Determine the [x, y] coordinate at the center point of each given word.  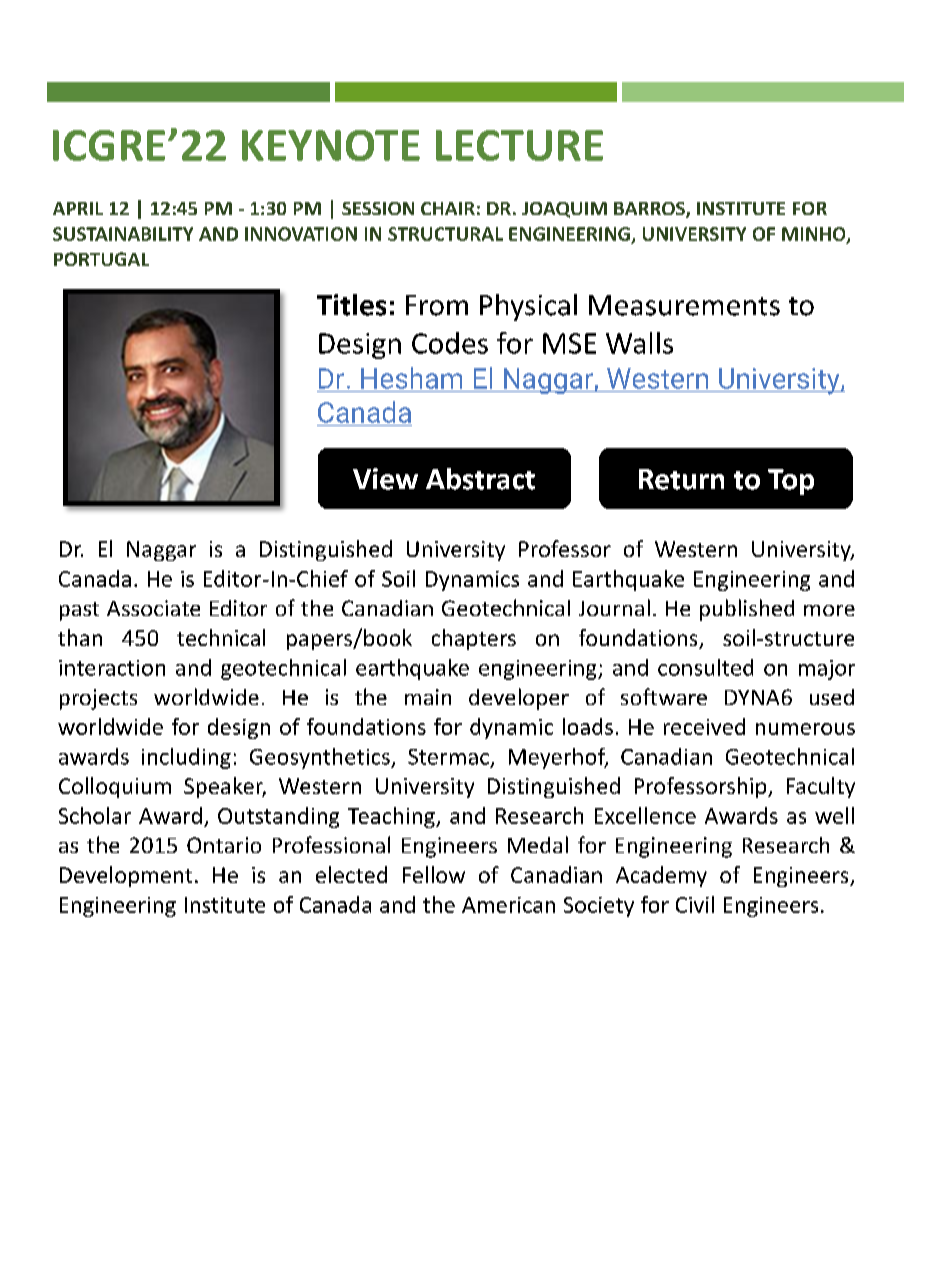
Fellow [434, 874]
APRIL [78, 208]
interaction [112, 668]
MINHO [815, 235]
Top [791, 482]
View [385, 479]
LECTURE [519, 145]
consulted [705, 667]
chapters [474, 639]
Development [126, 876]
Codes [450, 343]
